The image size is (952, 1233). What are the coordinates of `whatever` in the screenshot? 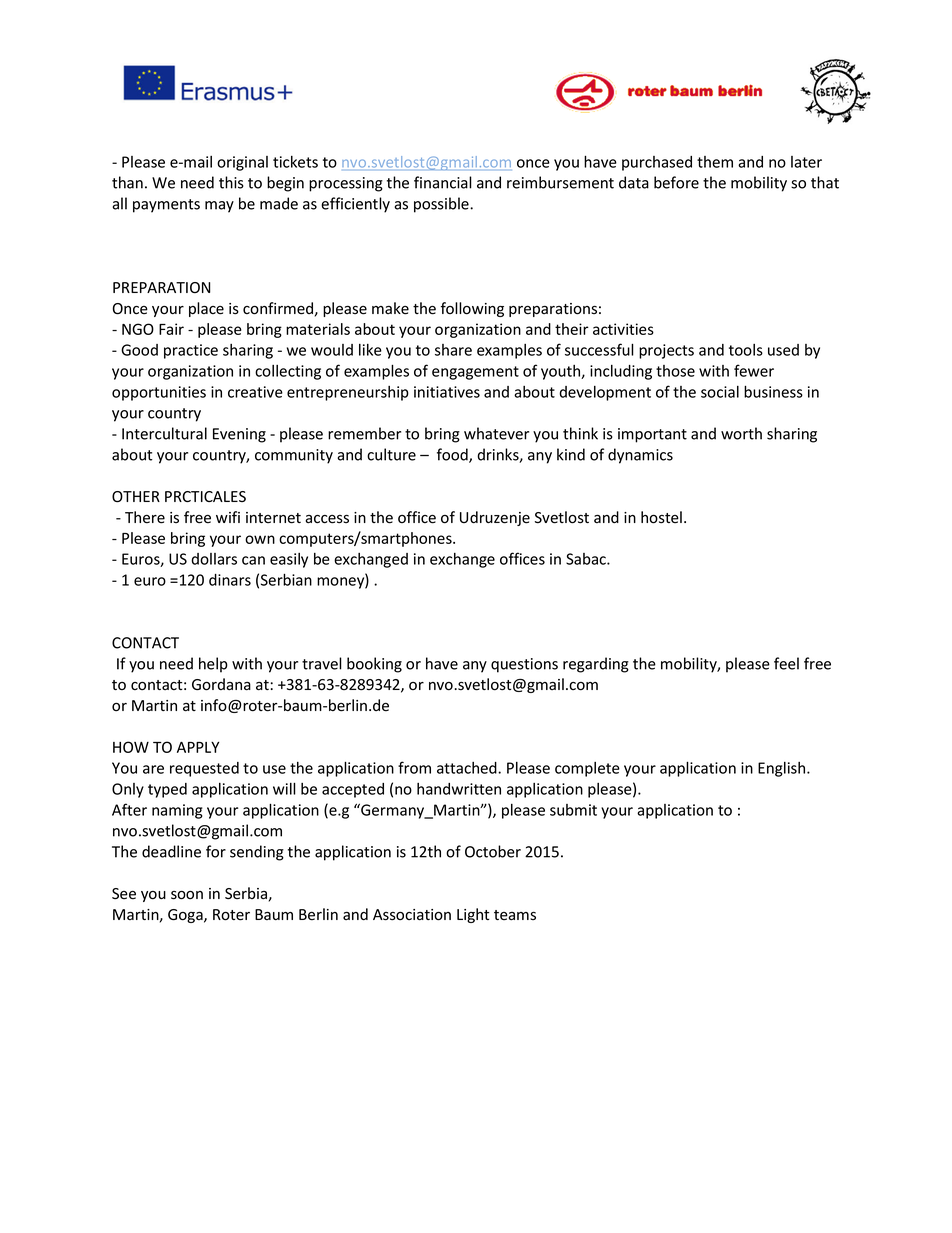 It's located at (496, 433).
